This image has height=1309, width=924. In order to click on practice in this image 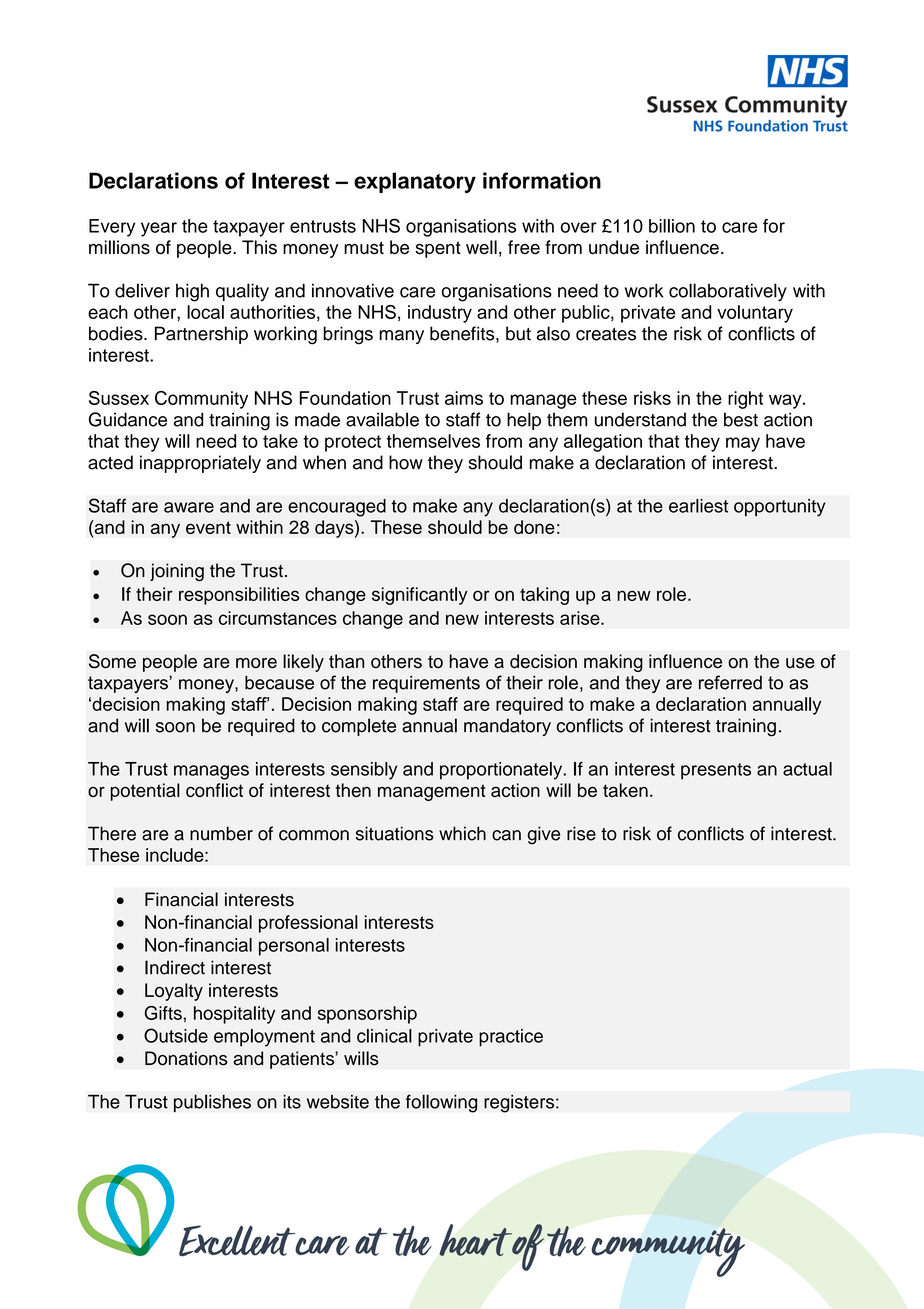, I will do `click(511, 1038)`.
